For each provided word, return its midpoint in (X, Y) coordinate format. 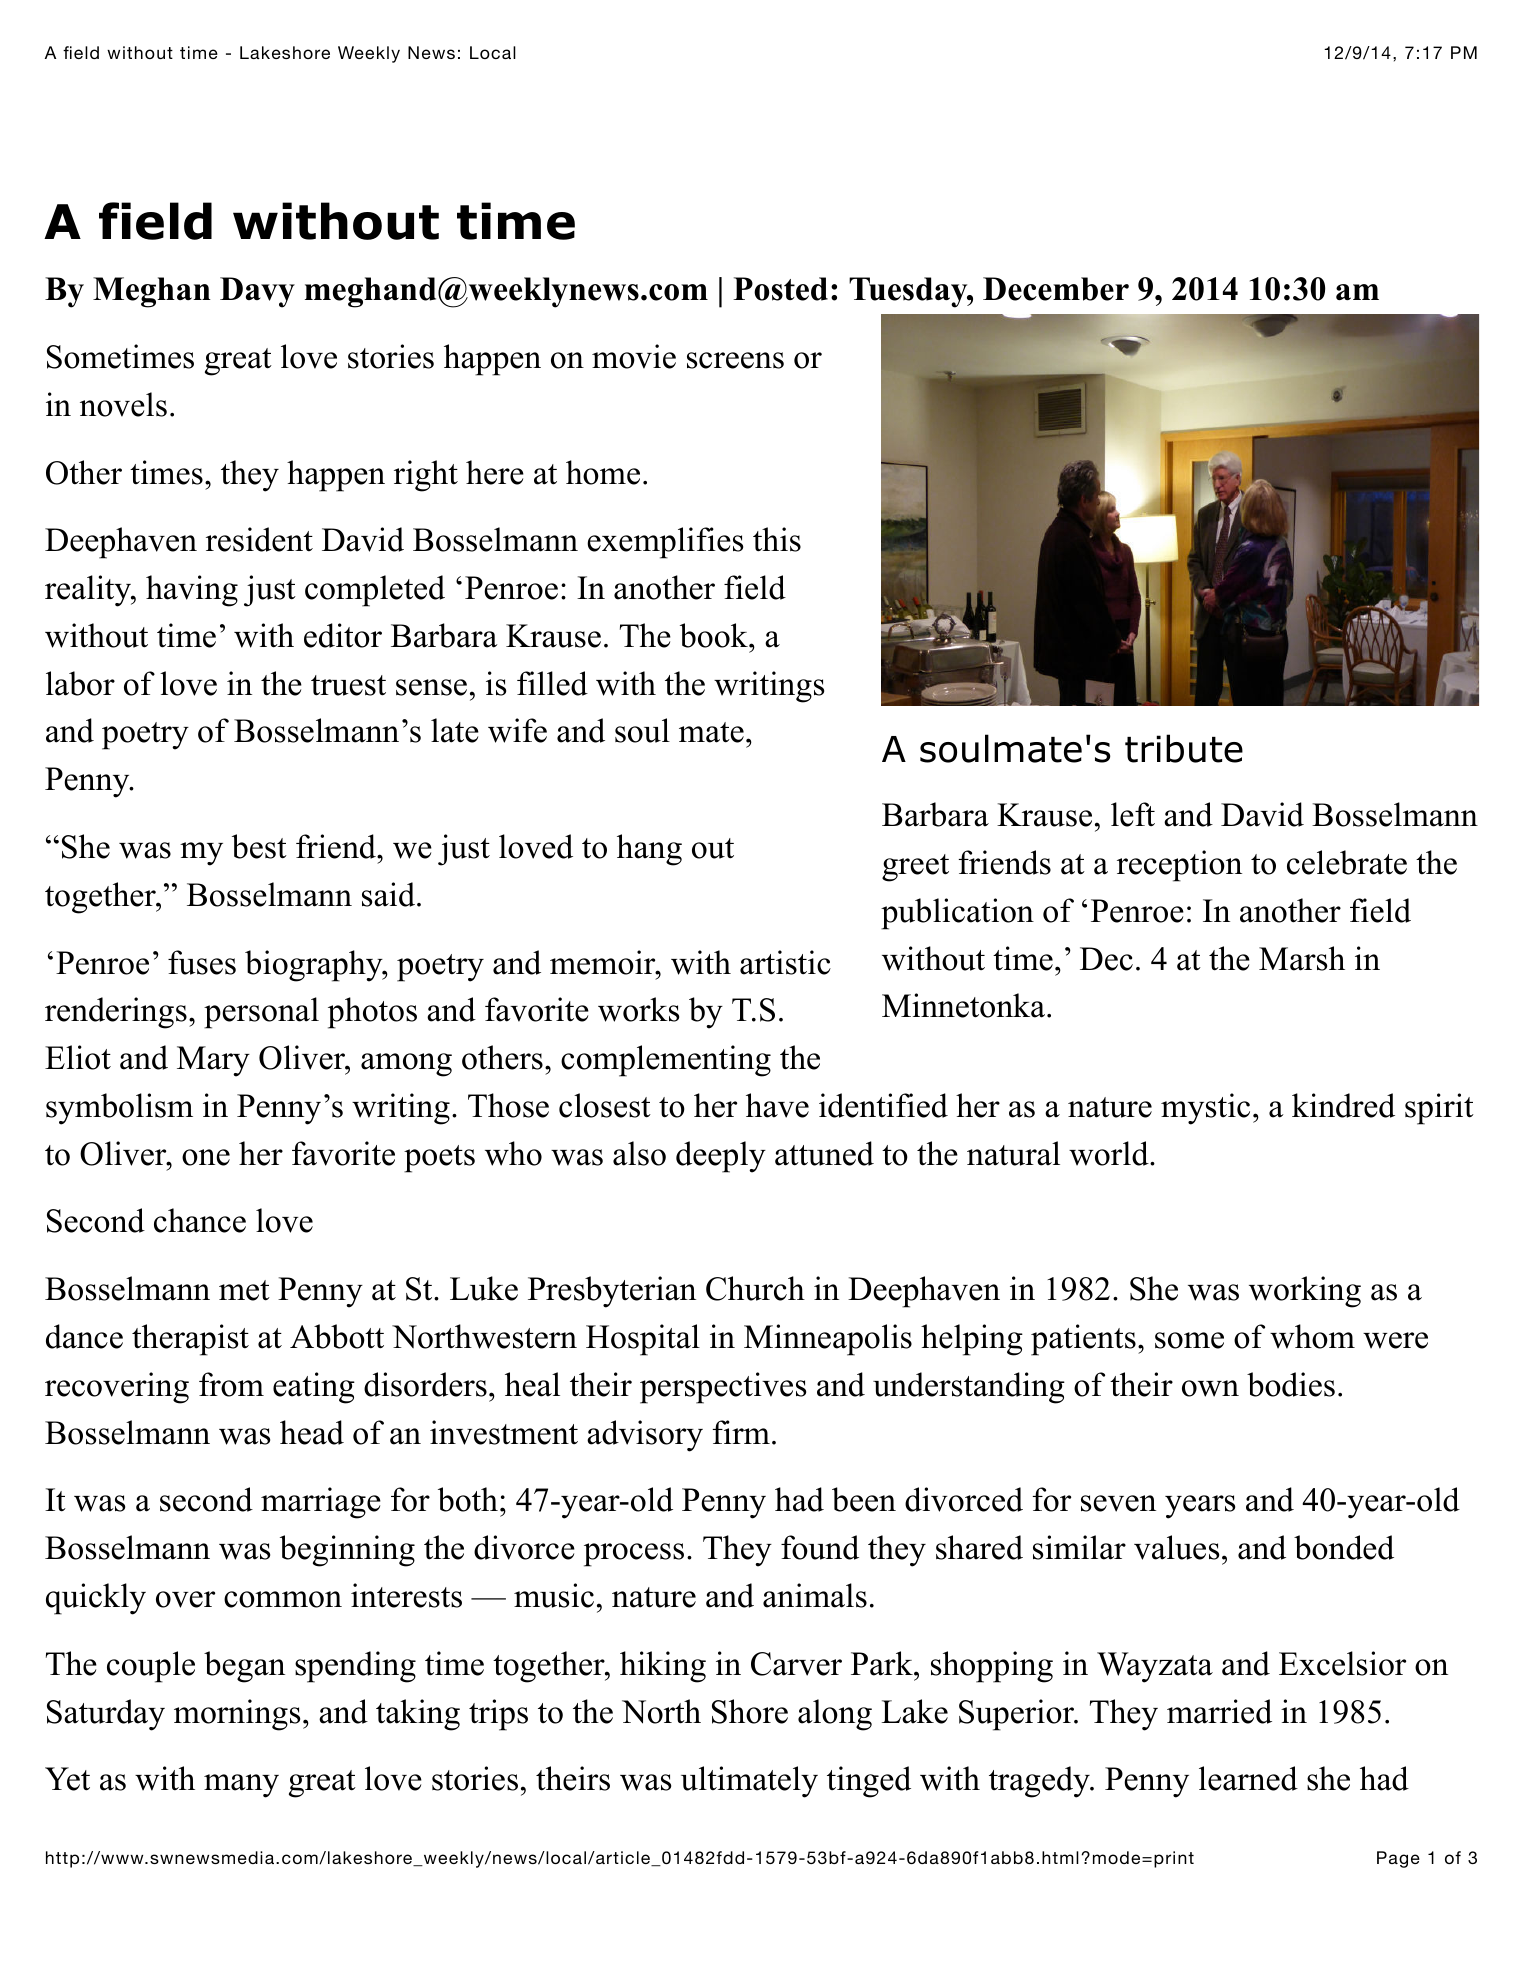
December (1056, 289)
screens (735, 360)
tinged (869, 1782)
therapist (190, 1340)
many (241, 1786)
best (259, 846)
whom (1312, 1336)
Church (755, 1288)
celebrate (1347, 862)
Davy (257, 292)
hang (649, 850)
